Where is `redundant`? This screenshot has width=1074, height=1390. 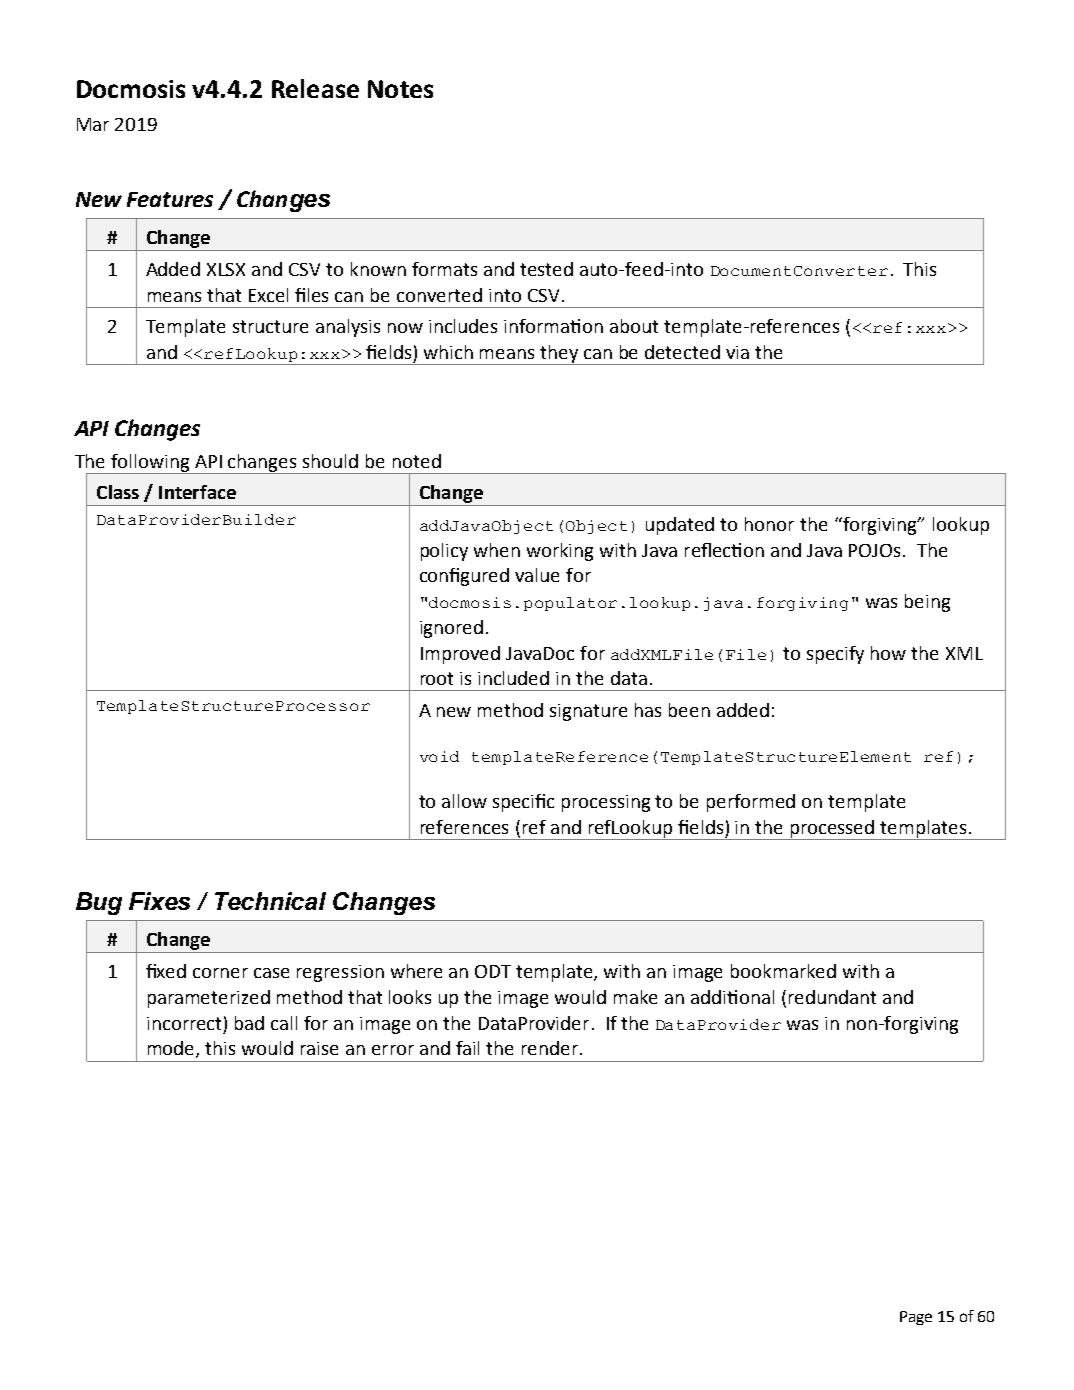
redundant is located at coordinates (832, 997).
